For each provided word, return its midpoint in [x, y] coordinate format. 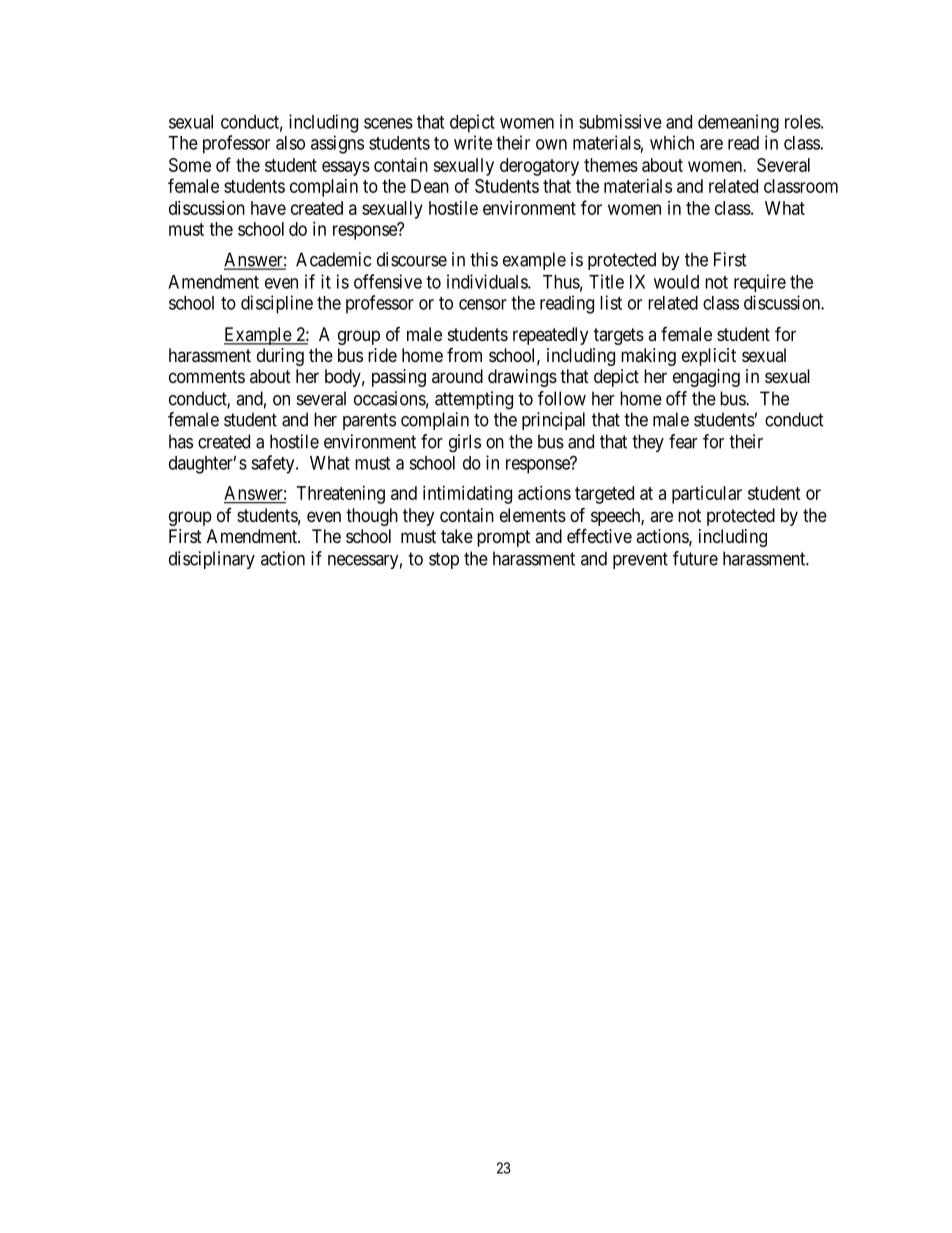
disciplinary [212, 560]
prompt [503, 538]
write [473, 142]
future [695, 558]
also [290, 143]
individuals [488, 281]
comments [207, 376]
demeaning [738, 123]
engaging [706, 378]
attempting [474, 400]
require [760, 283]
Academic [333, 259]
